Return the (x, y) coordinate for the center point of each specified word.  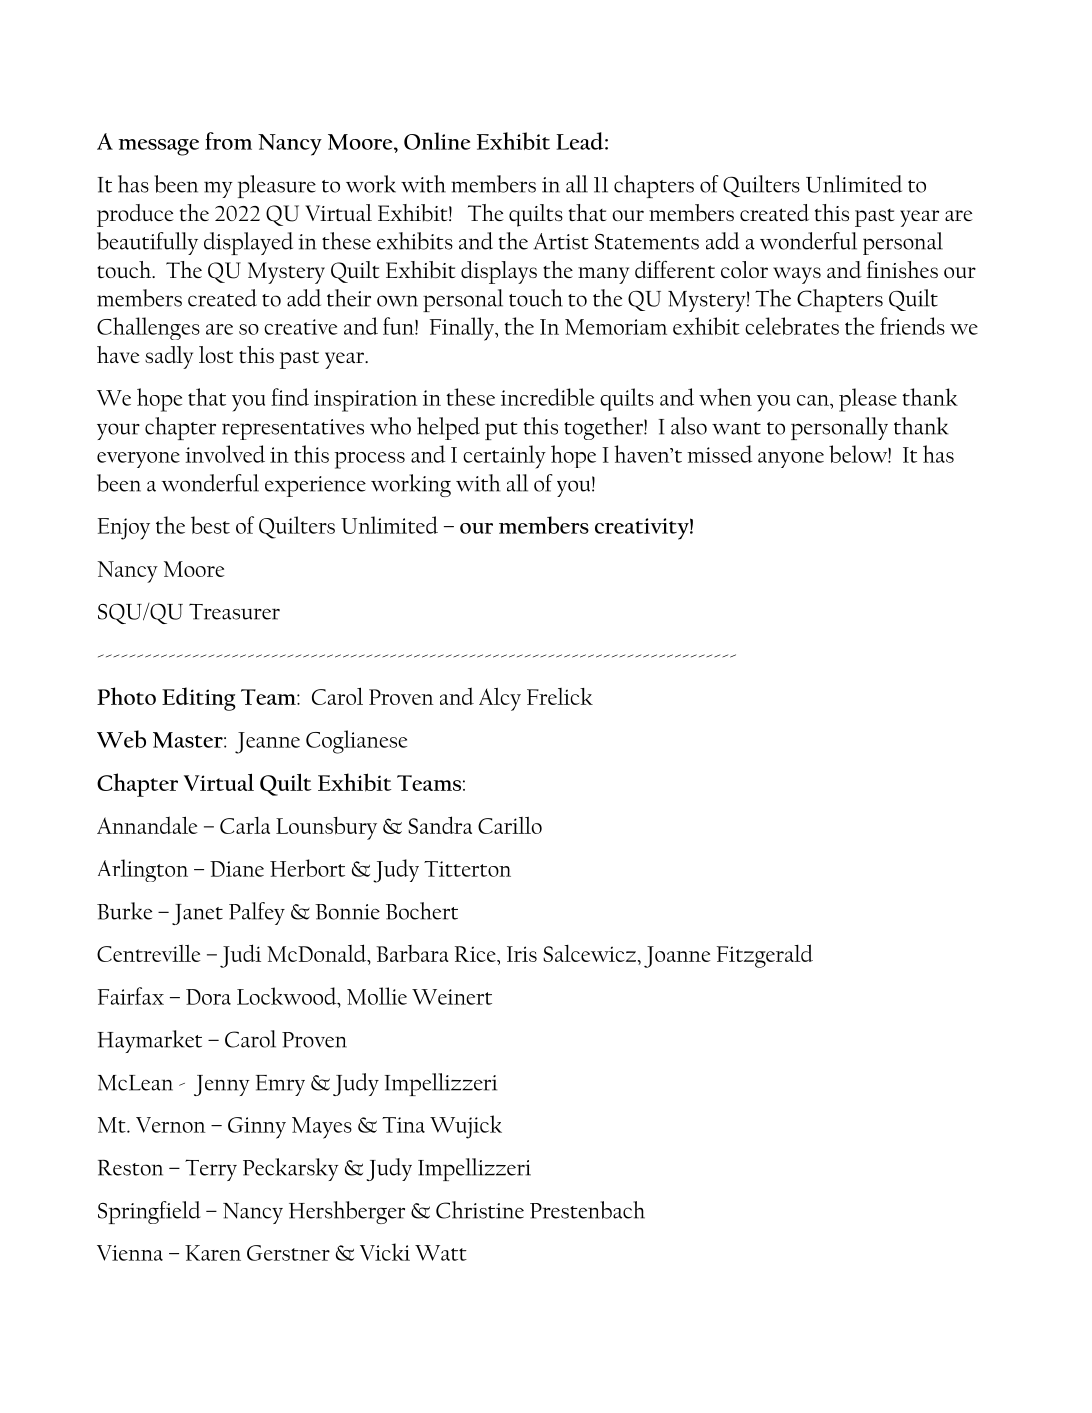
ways (797, 275)
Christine (480, 1210)
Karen (213, 1253)
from (228, 141)
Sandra (440, 825)
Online (437, 141)
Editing (199, 699)
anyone (791, 460)
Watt (441, 1253)
